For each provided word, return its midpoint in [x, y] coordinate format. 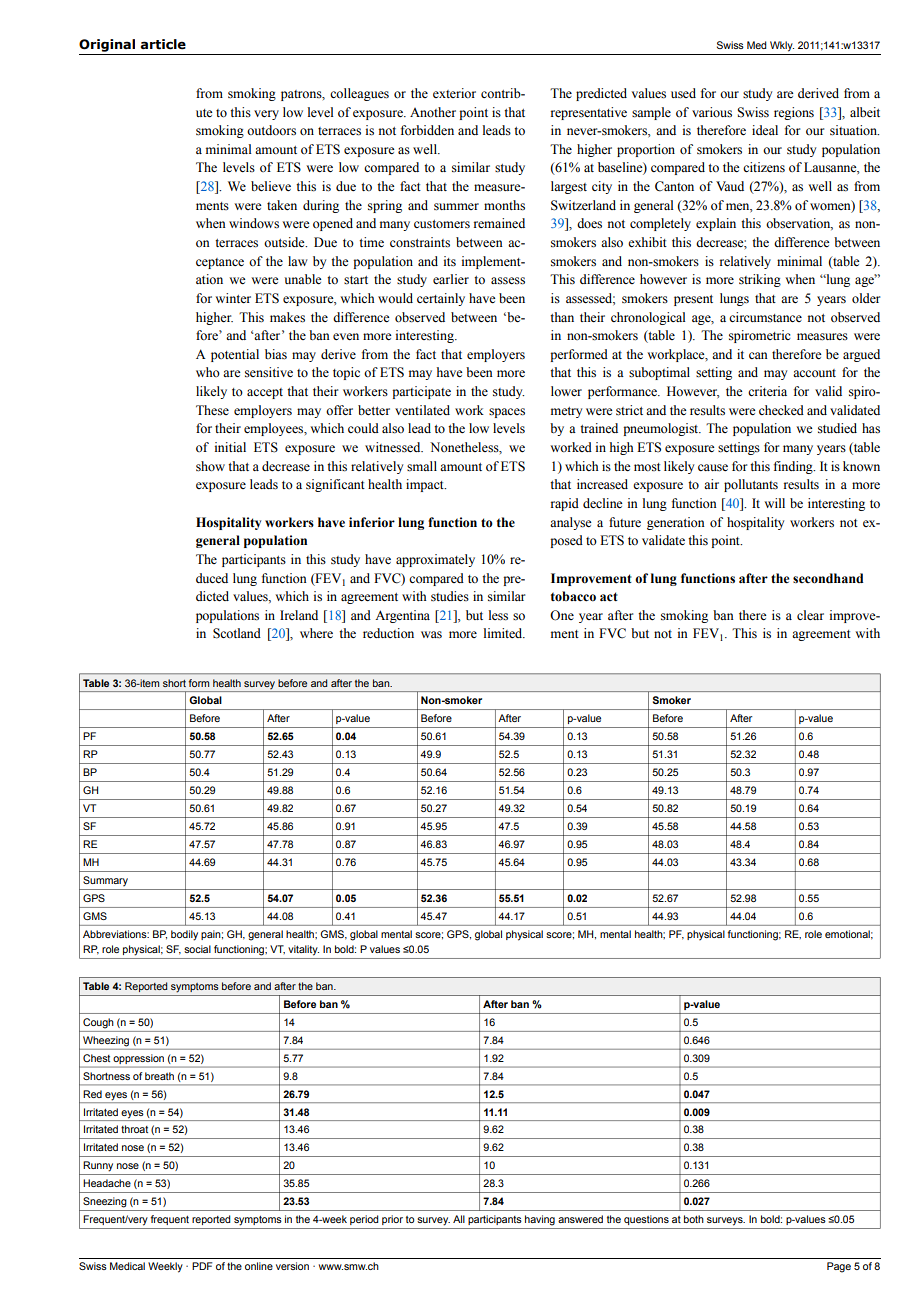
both [694, 1219]
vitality [303, 950]
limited [504, 633]
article [163, 44]
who [208, 372]
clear [810, 615]
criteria [767, 391]
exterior [454, 93]
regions [794, 113]
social [197, 949]
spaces [507, 413]
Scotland [237, 633]
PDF [202, 1266]
